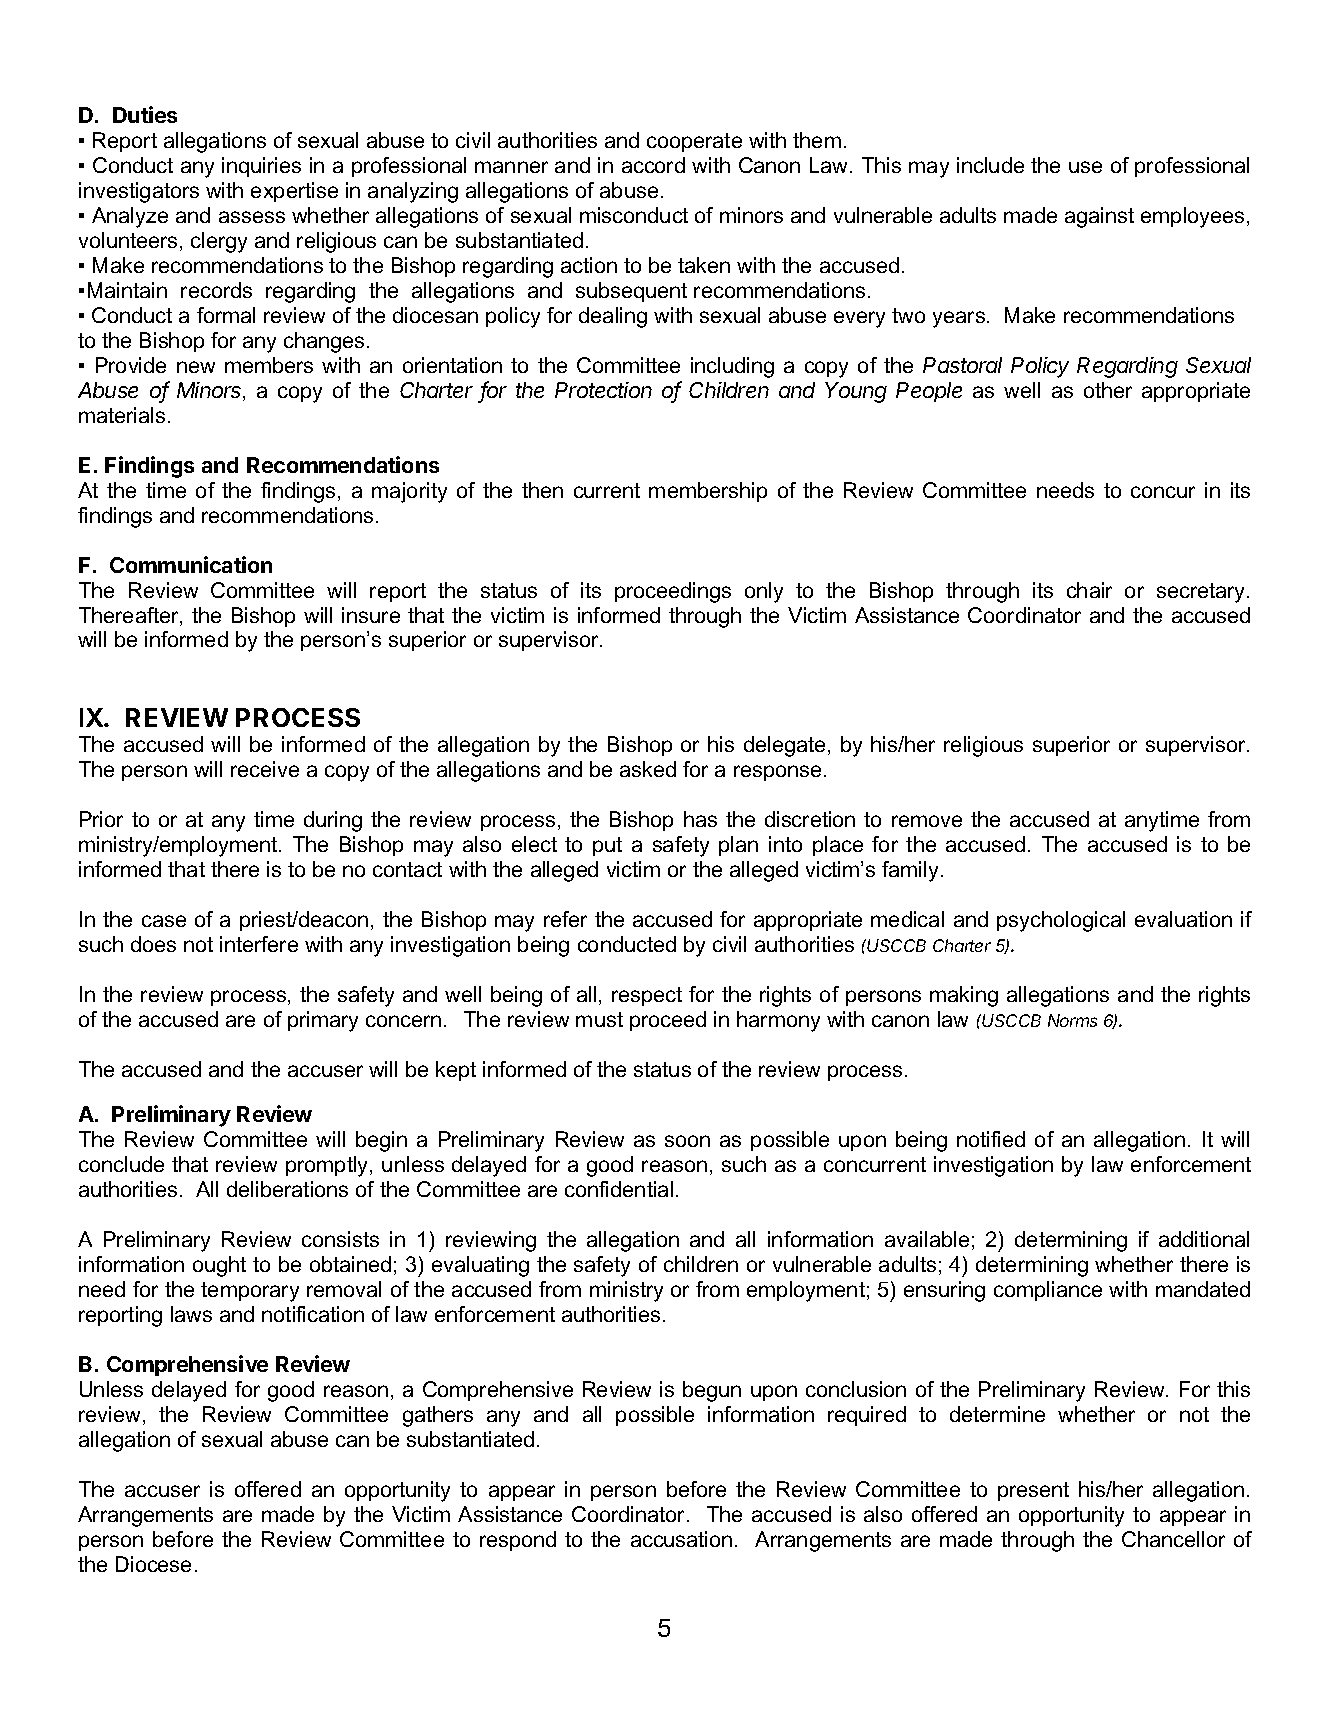 Image resolution: width=1330 pixels, height=1721 pixels. I want to click on Communication, so click(191, 564).
